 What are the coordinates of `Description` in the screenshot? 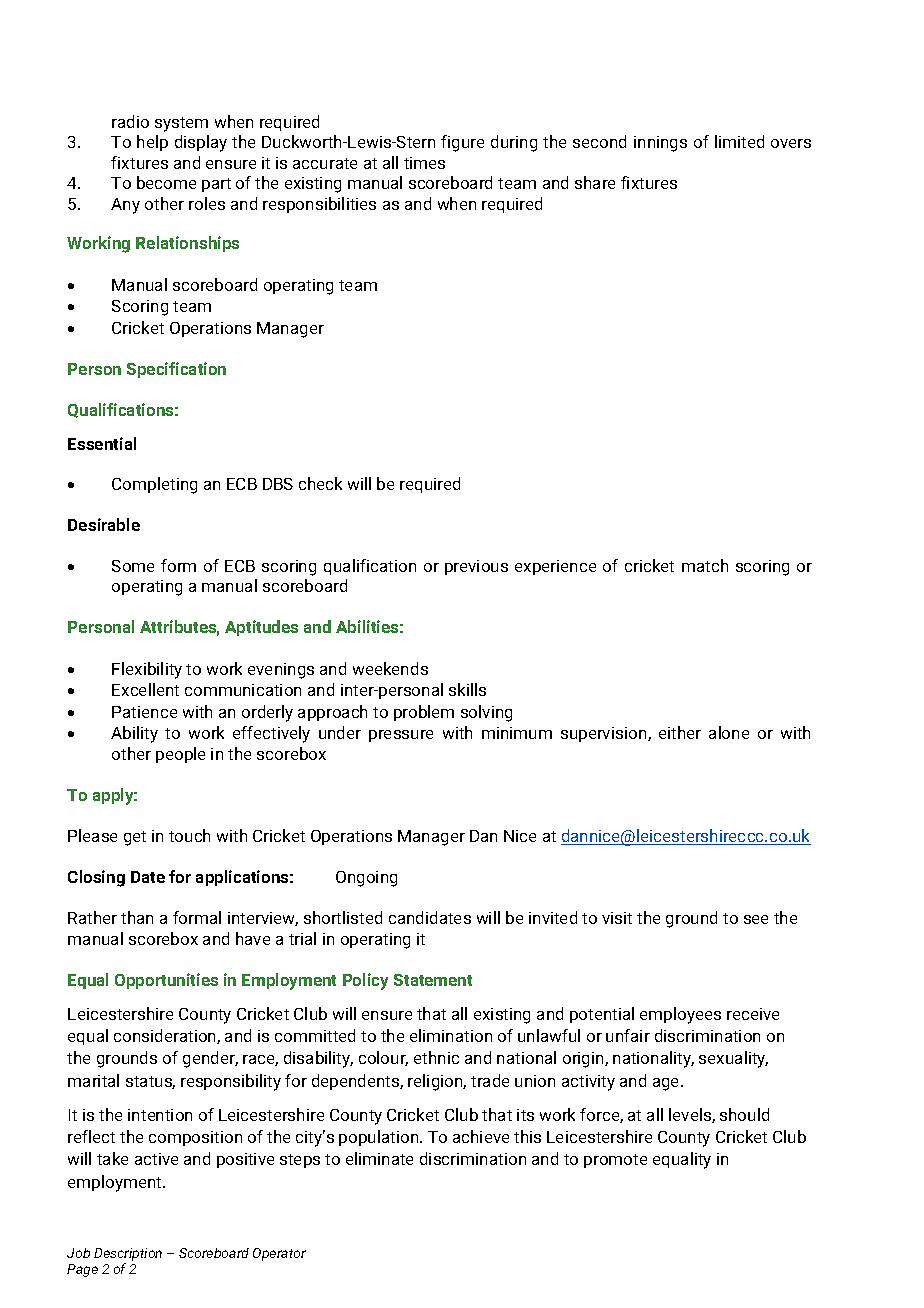 It's located at (128, 1254).
